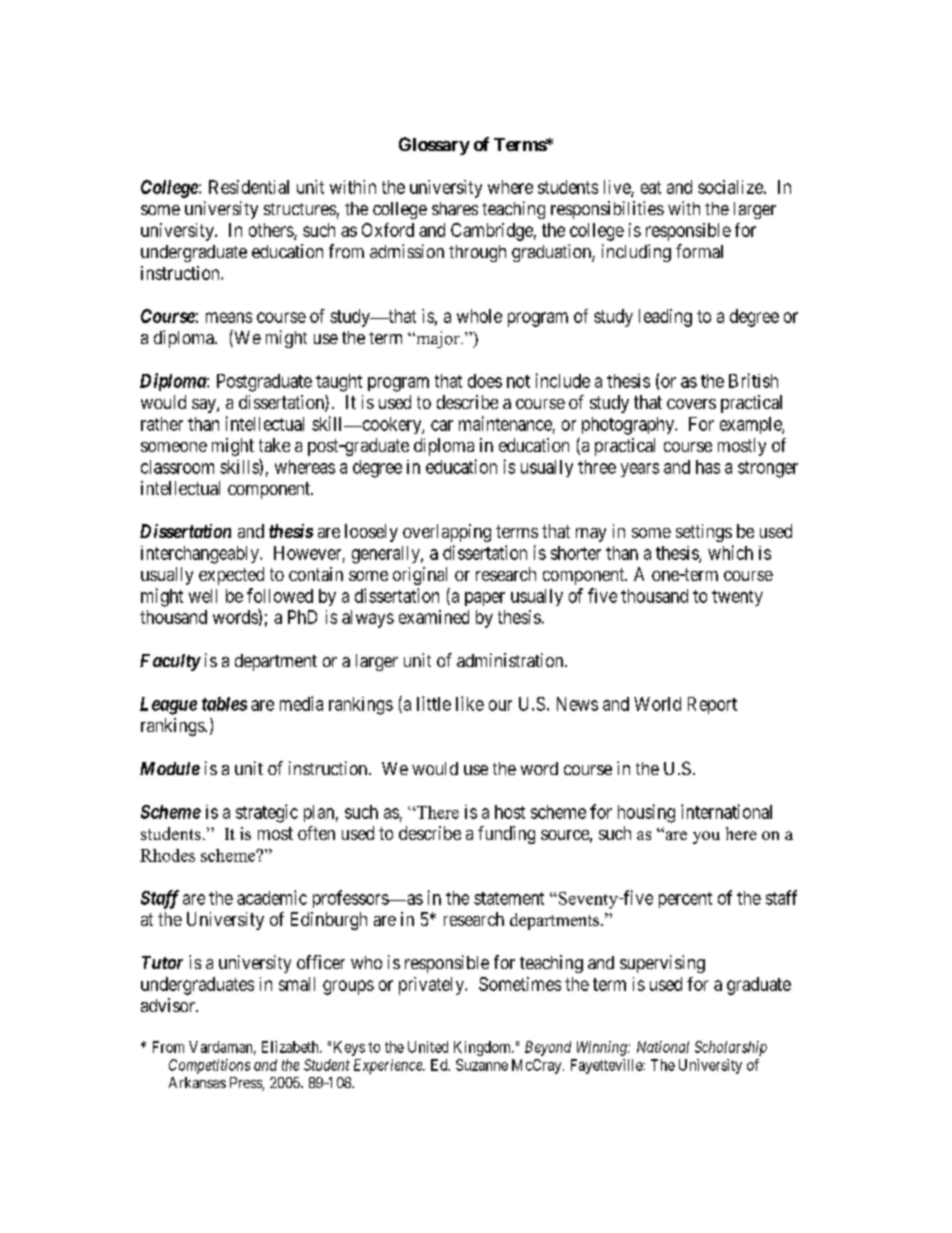 The image size is (952, 1233). What do you see at coordinates (274, 445) in the screenshot?
I see `take` at bounding box center [274, 445].
